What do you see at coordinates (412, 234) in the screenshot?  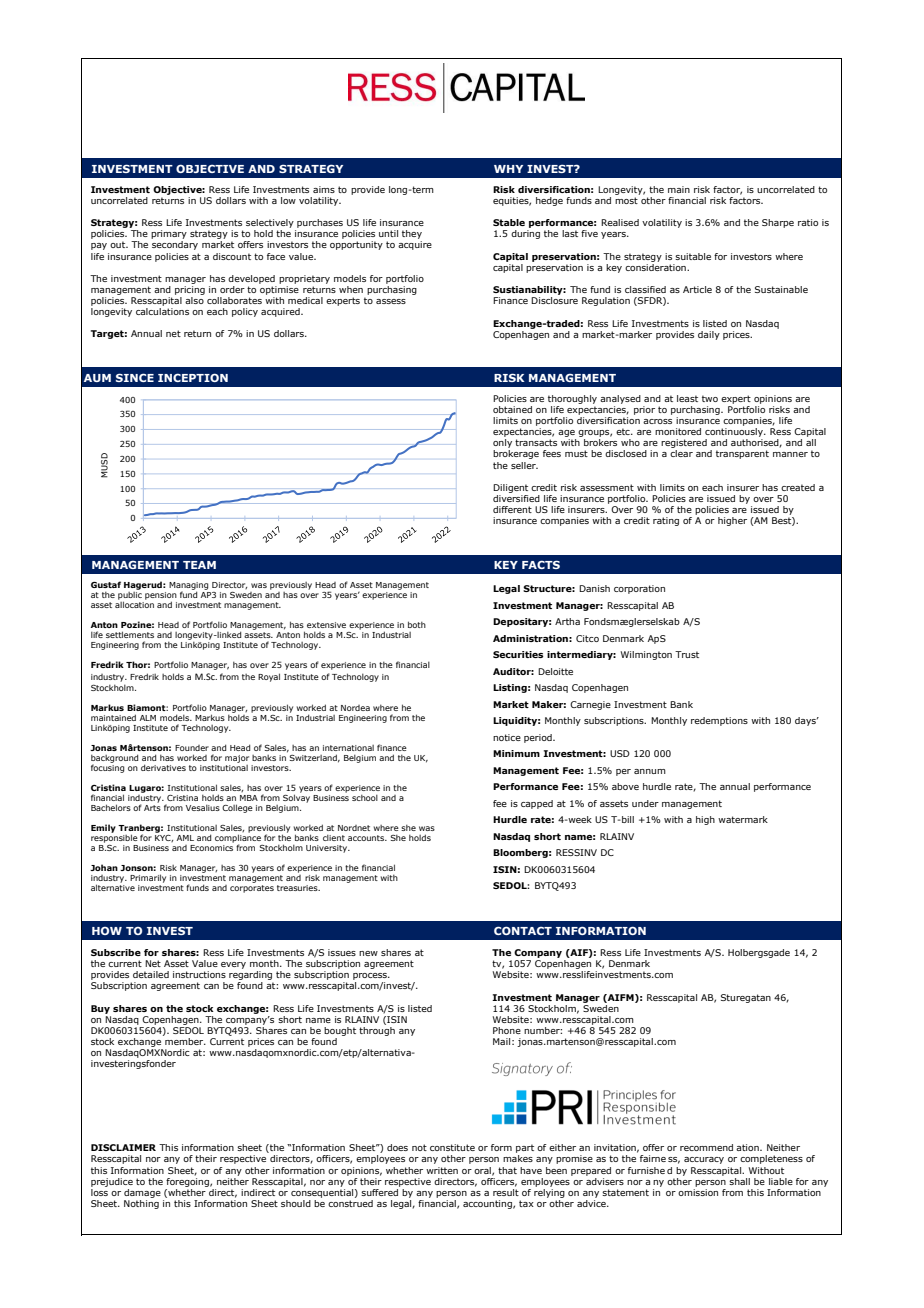 I see `they` at bounding box center [412, 234].
